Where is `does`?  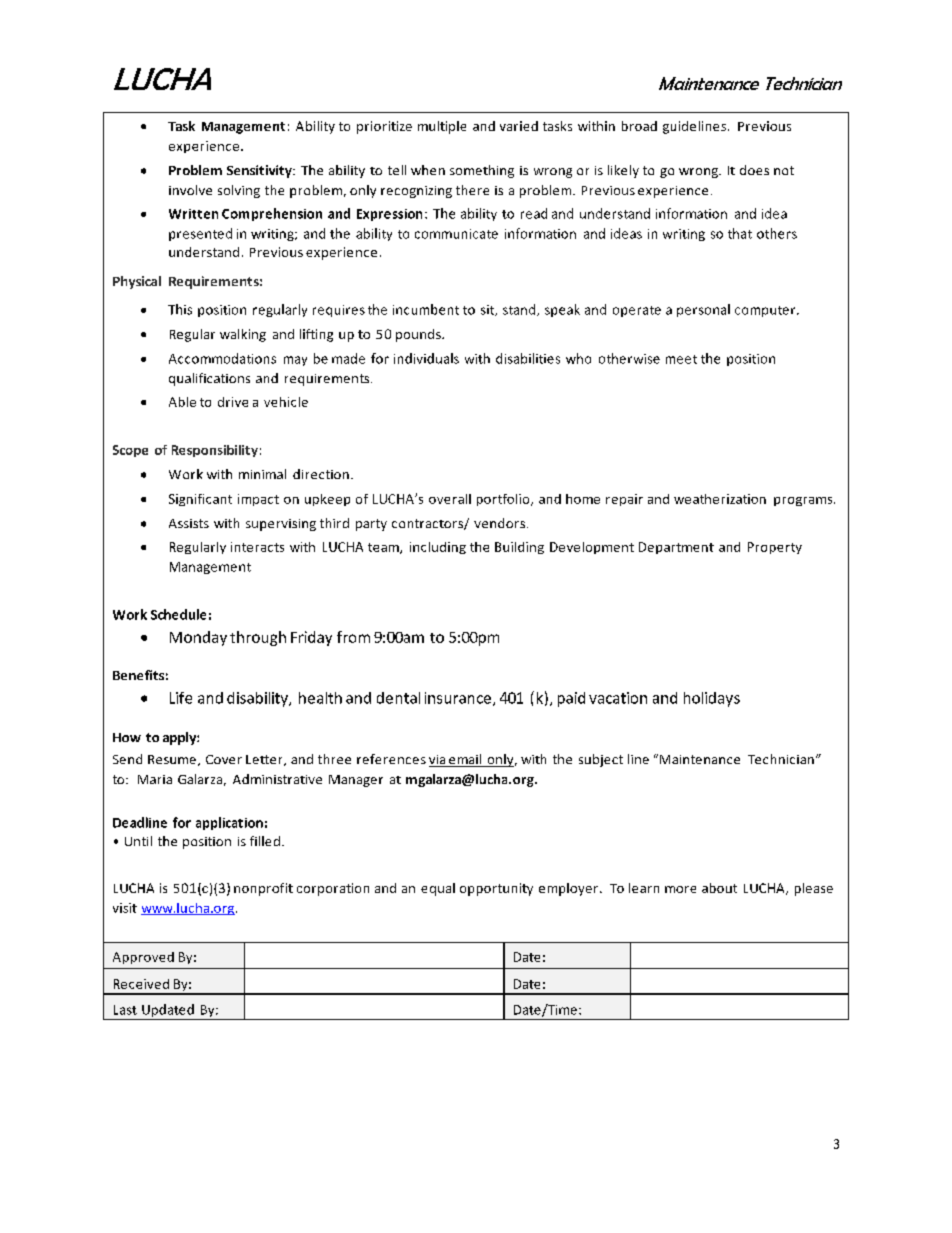
does is located at coordinates (754, 170).
